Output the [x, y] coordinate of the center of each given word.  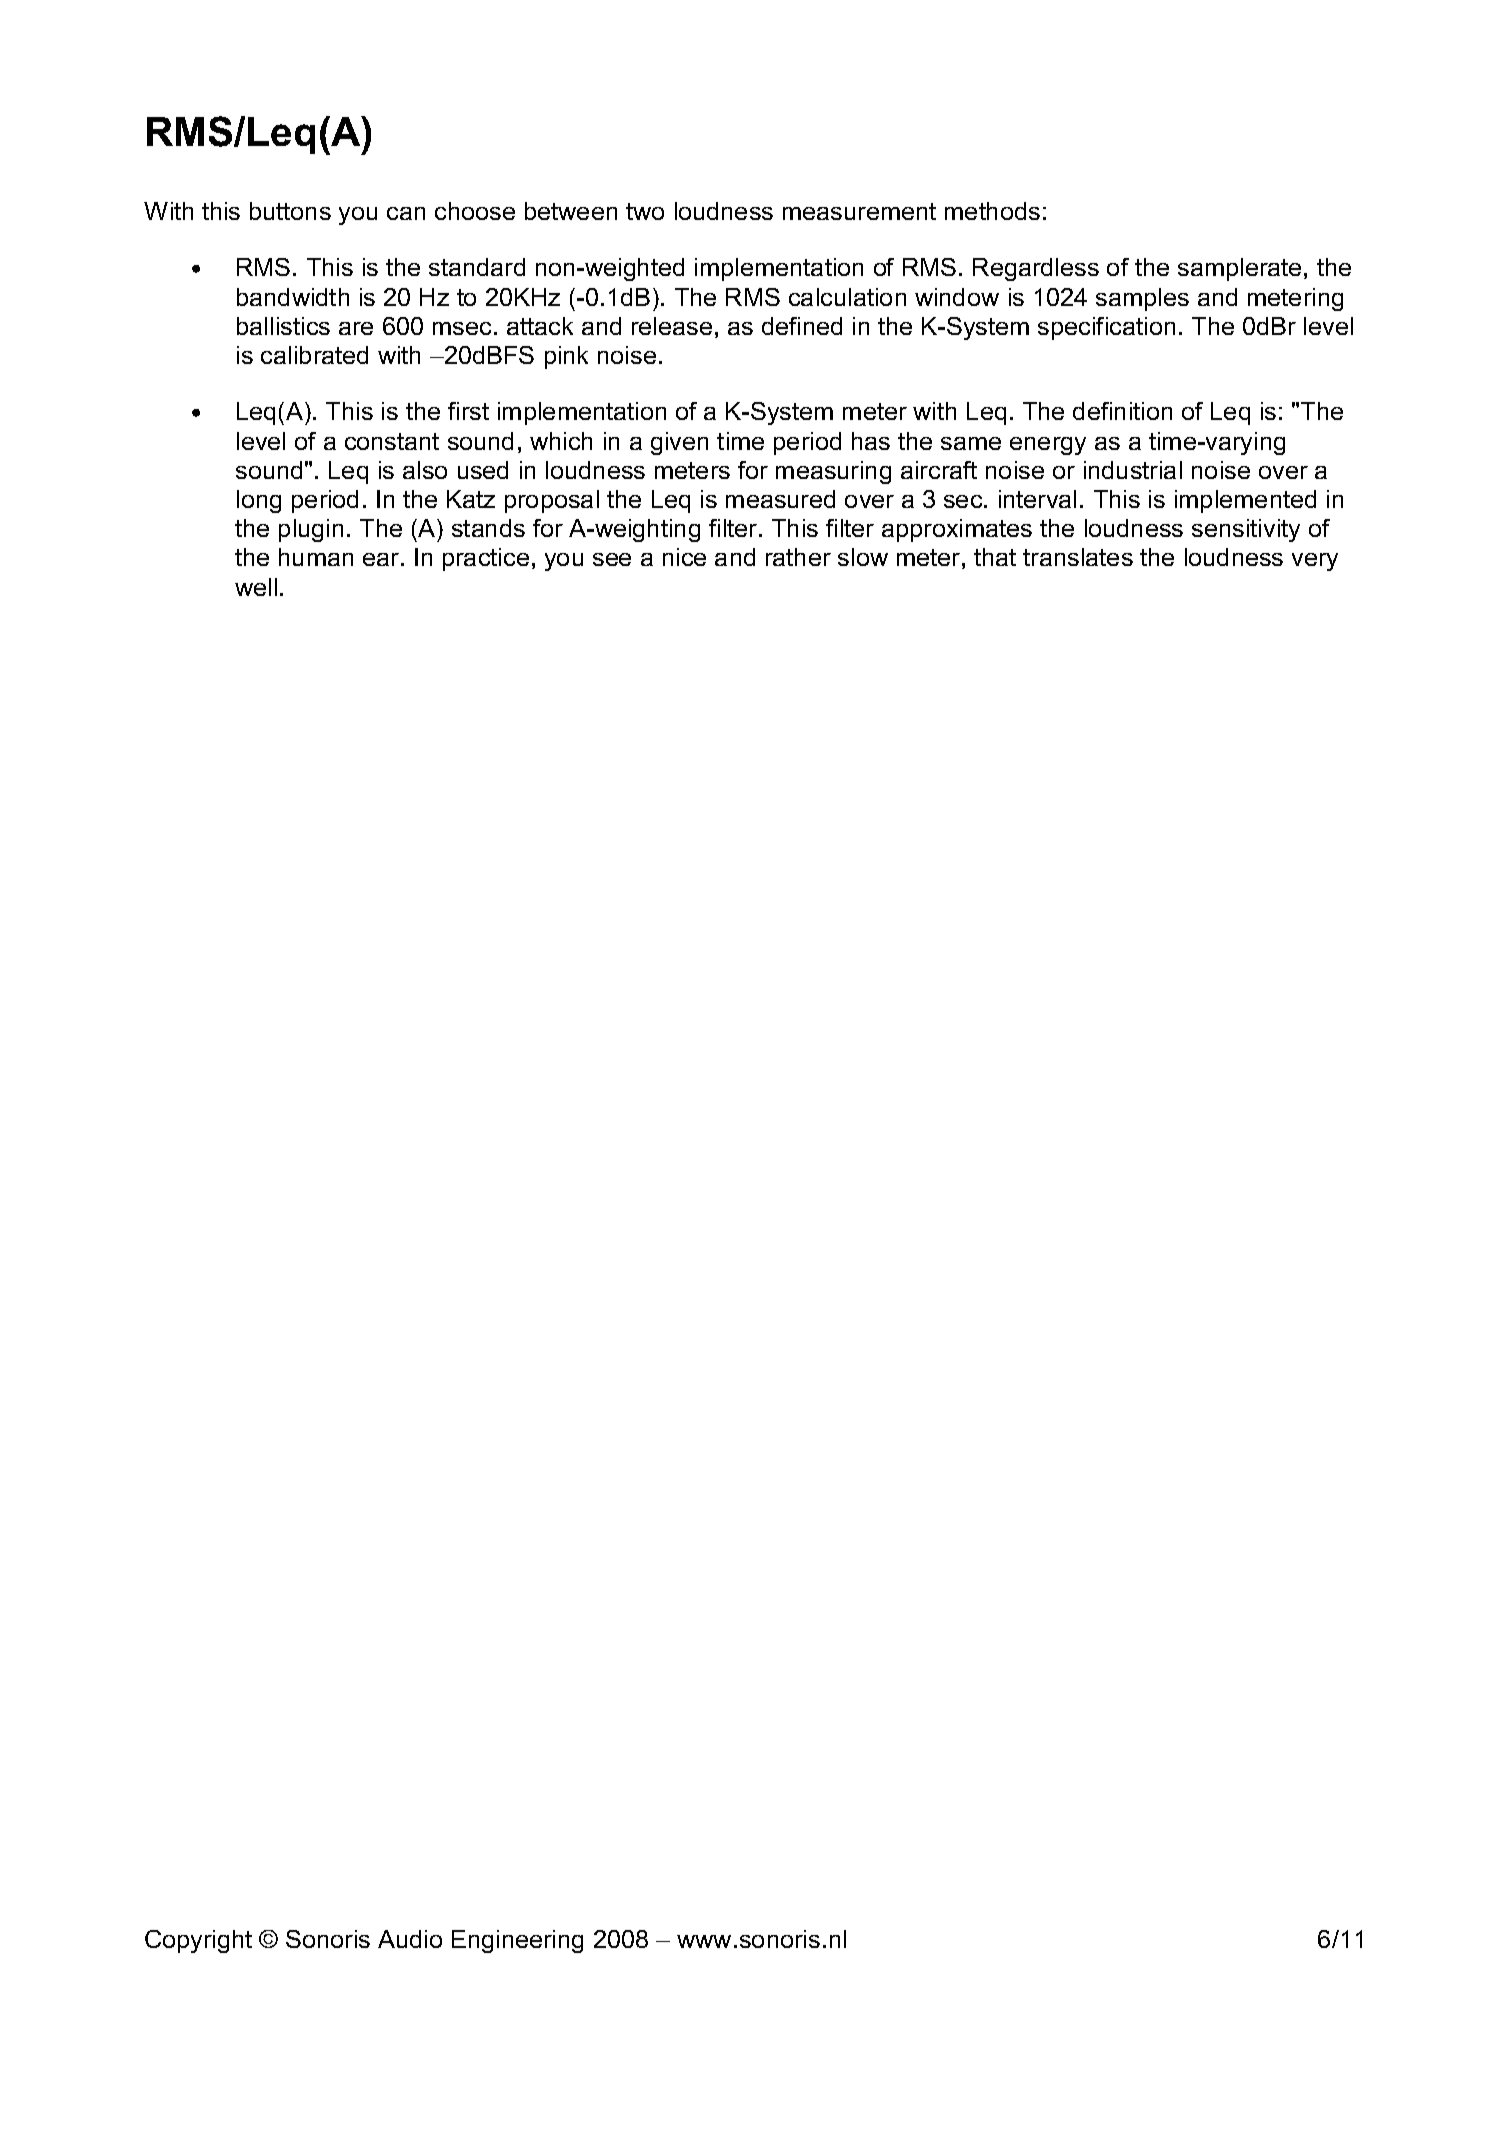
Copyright [198, 1941]
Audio [410, 1939]
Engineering [517, 1941]
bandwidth [293, 297]
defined [802, 326]
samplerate [1239, 269]
